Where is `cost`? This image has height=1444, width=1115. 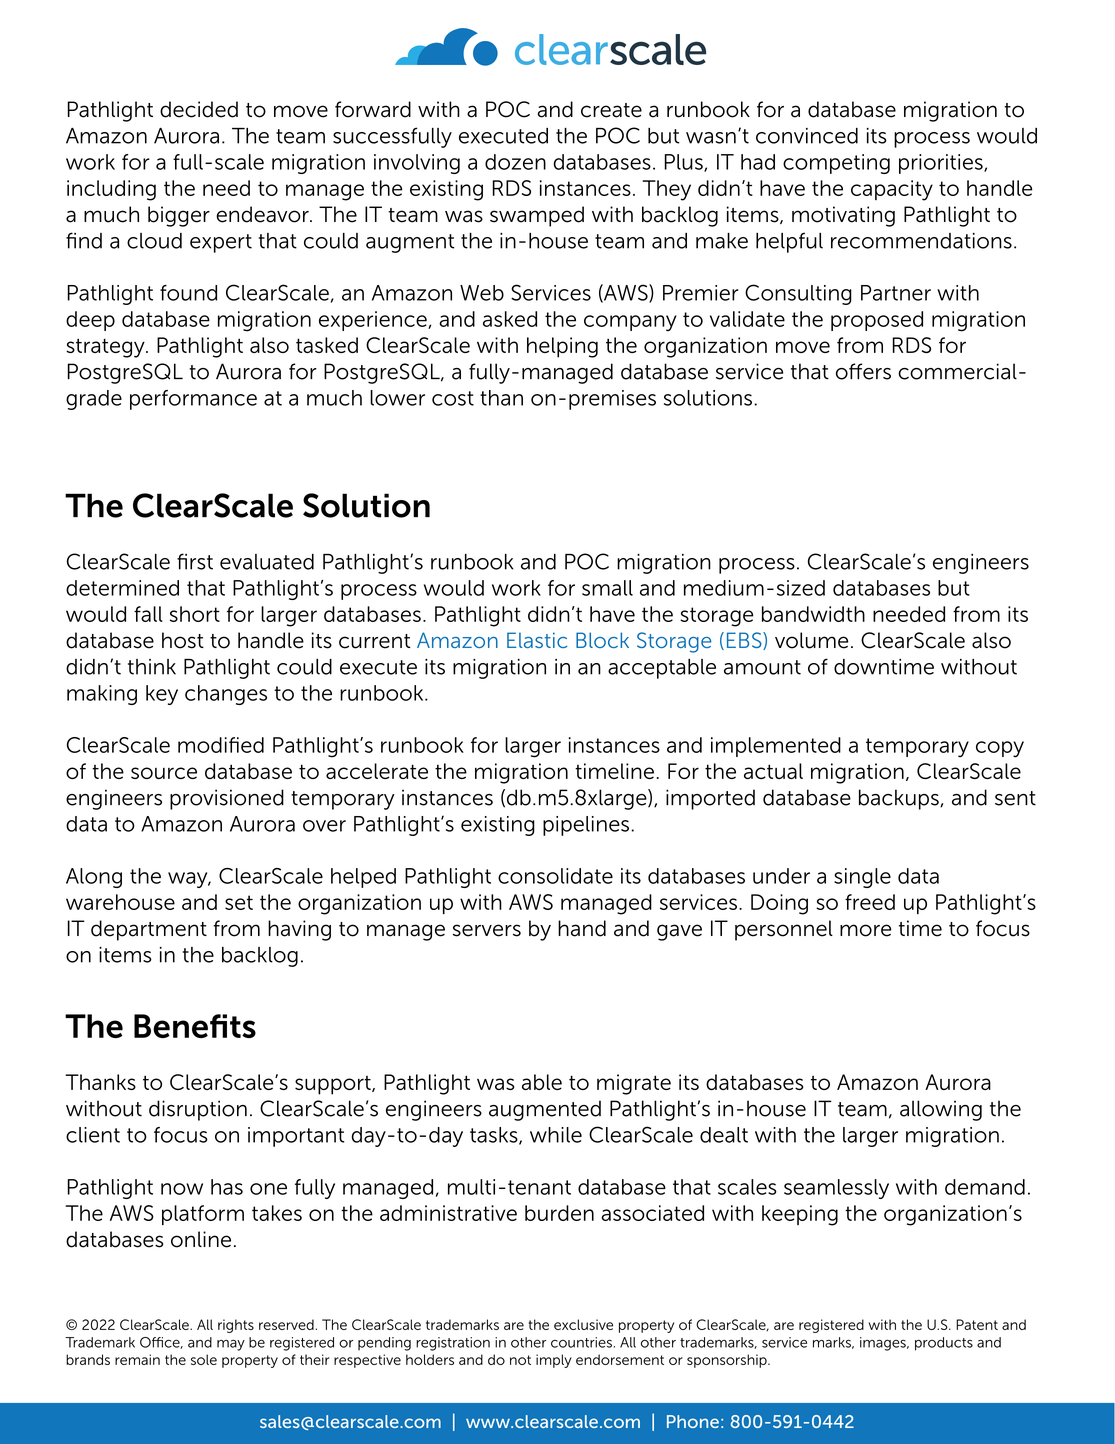
cost is located at coordinates (453, 398).
